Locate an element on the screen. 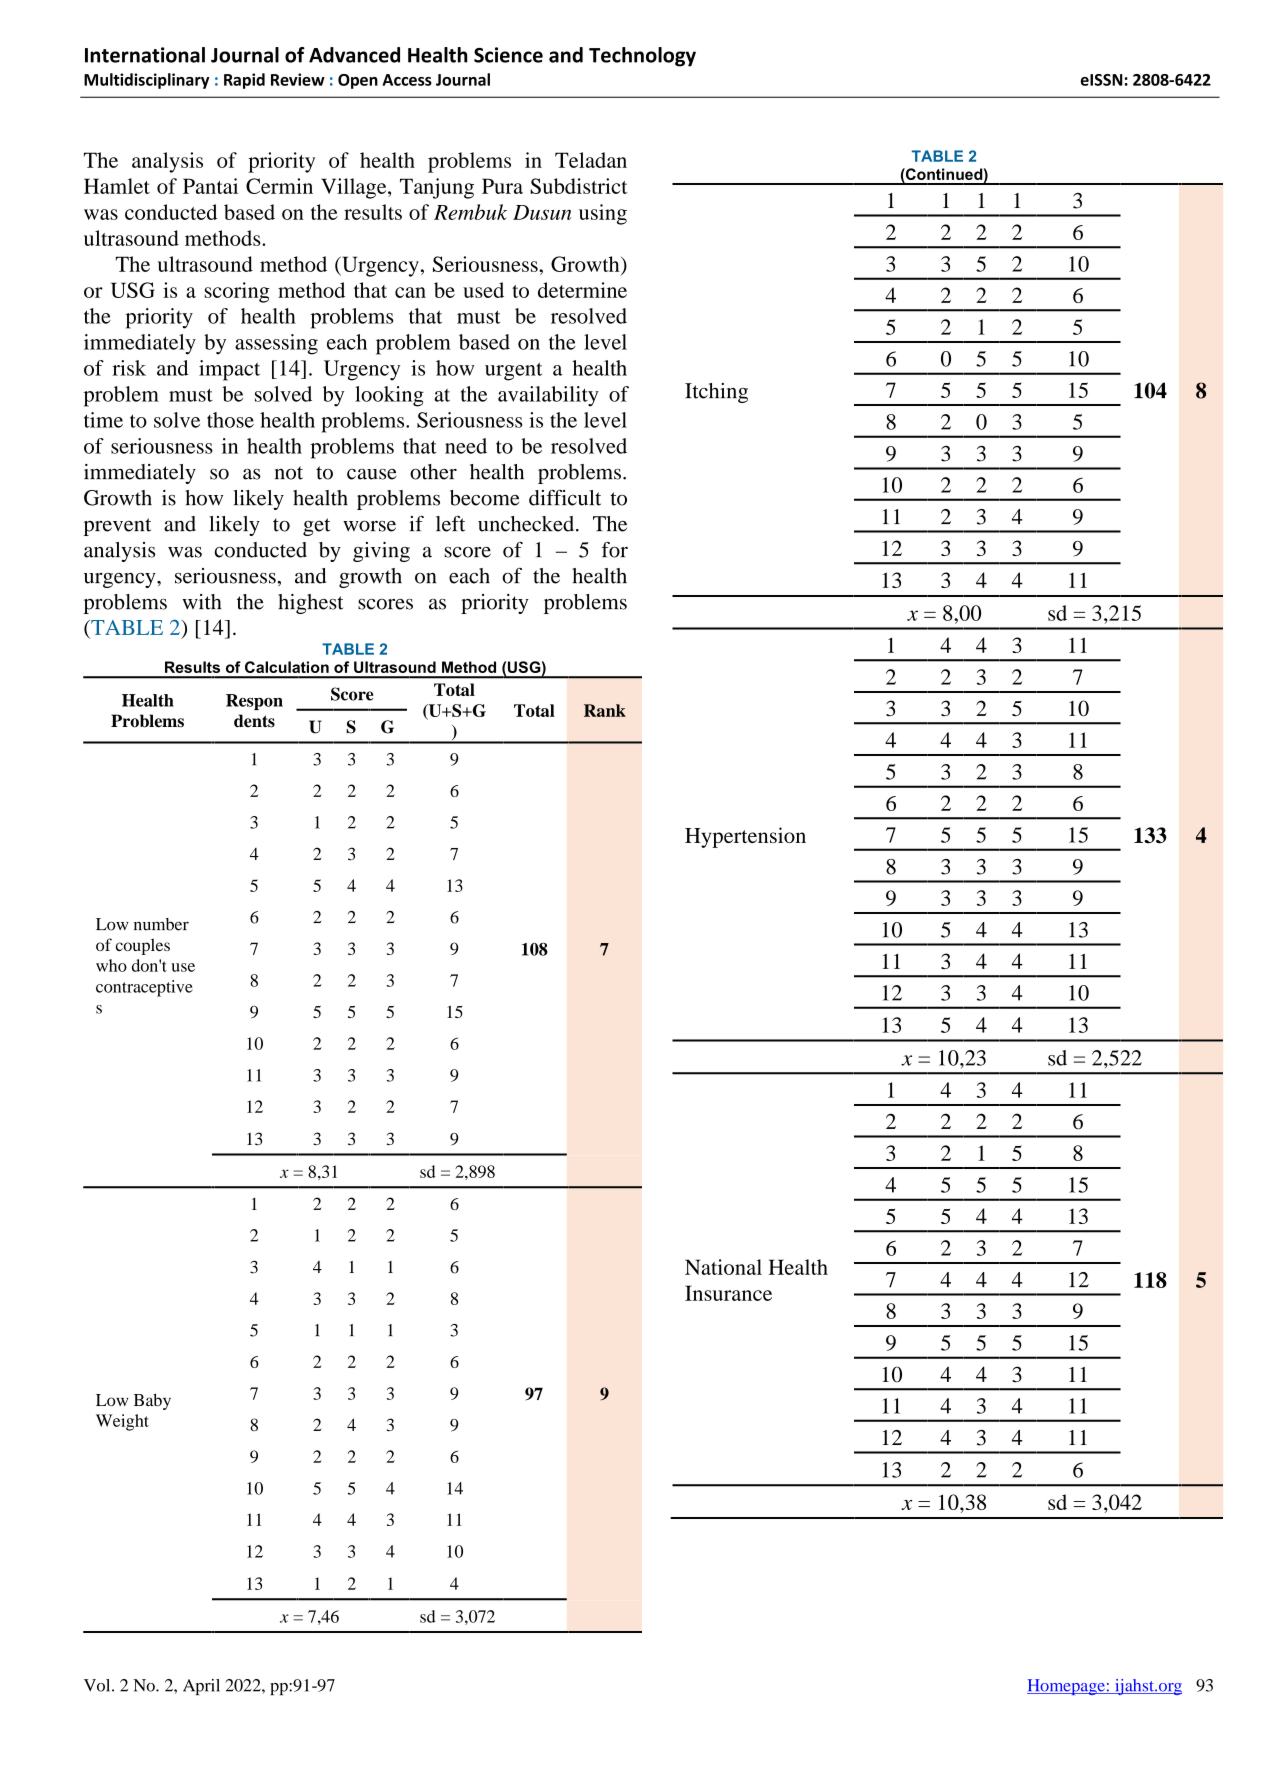 The height and width of the screenshot is (1766, 1286). difficult is located at coordinates (565, 497).
